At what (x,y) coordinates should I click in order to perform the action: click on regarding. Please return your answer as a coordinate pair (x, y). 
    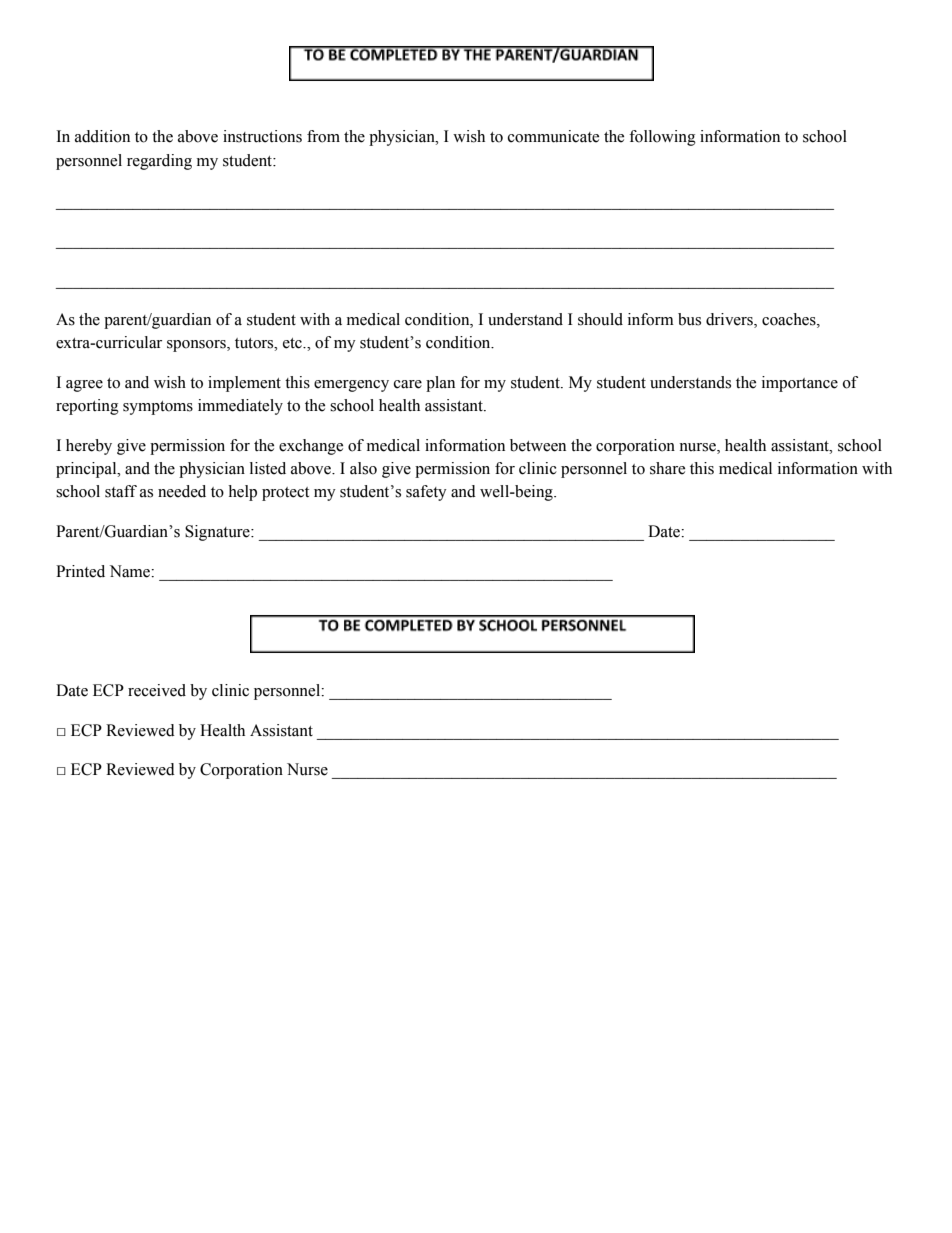
    Looking at the image, I should click on (159, 162).
